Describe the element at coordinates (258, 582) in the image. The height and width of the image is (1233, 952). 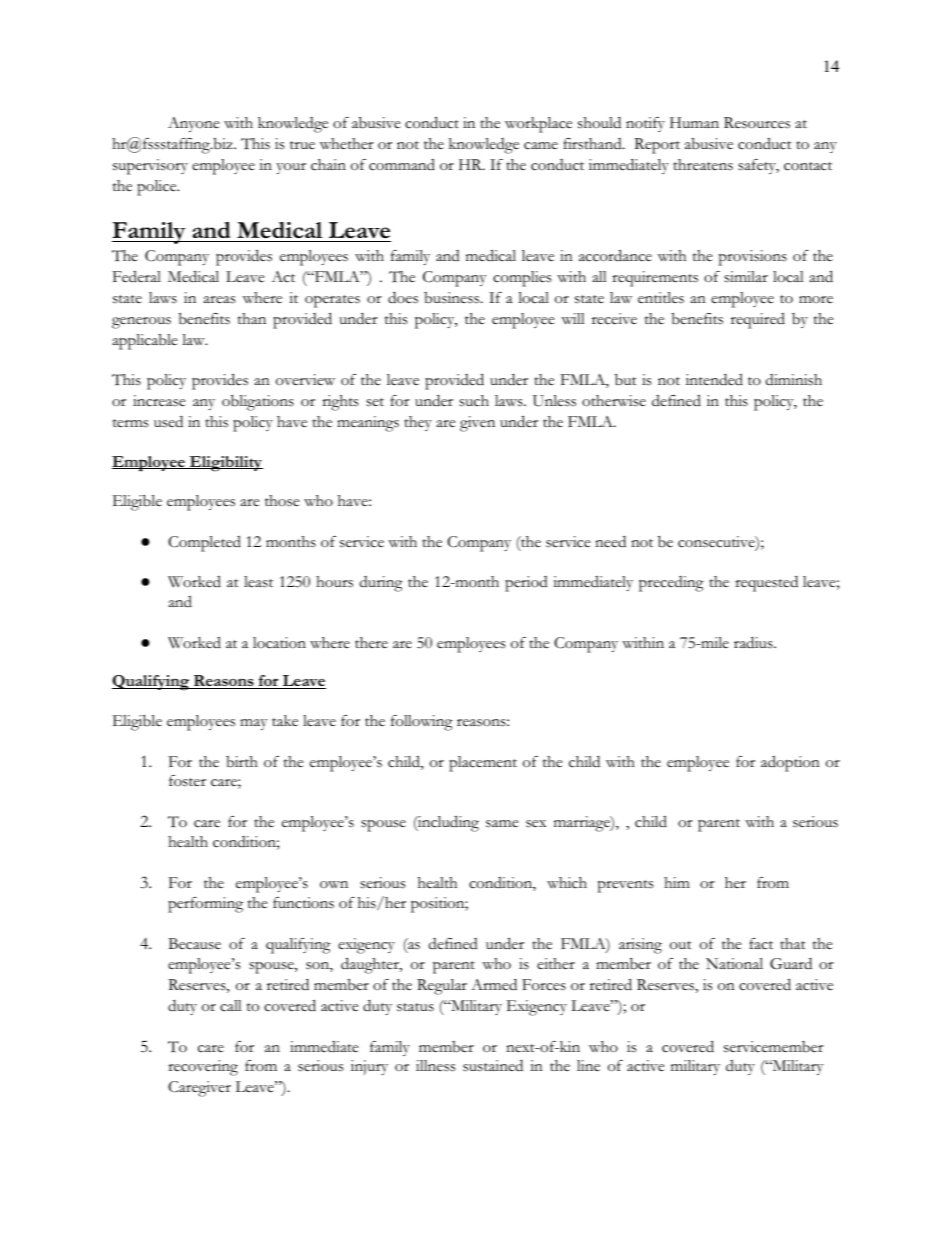
I see `least` at that location.
